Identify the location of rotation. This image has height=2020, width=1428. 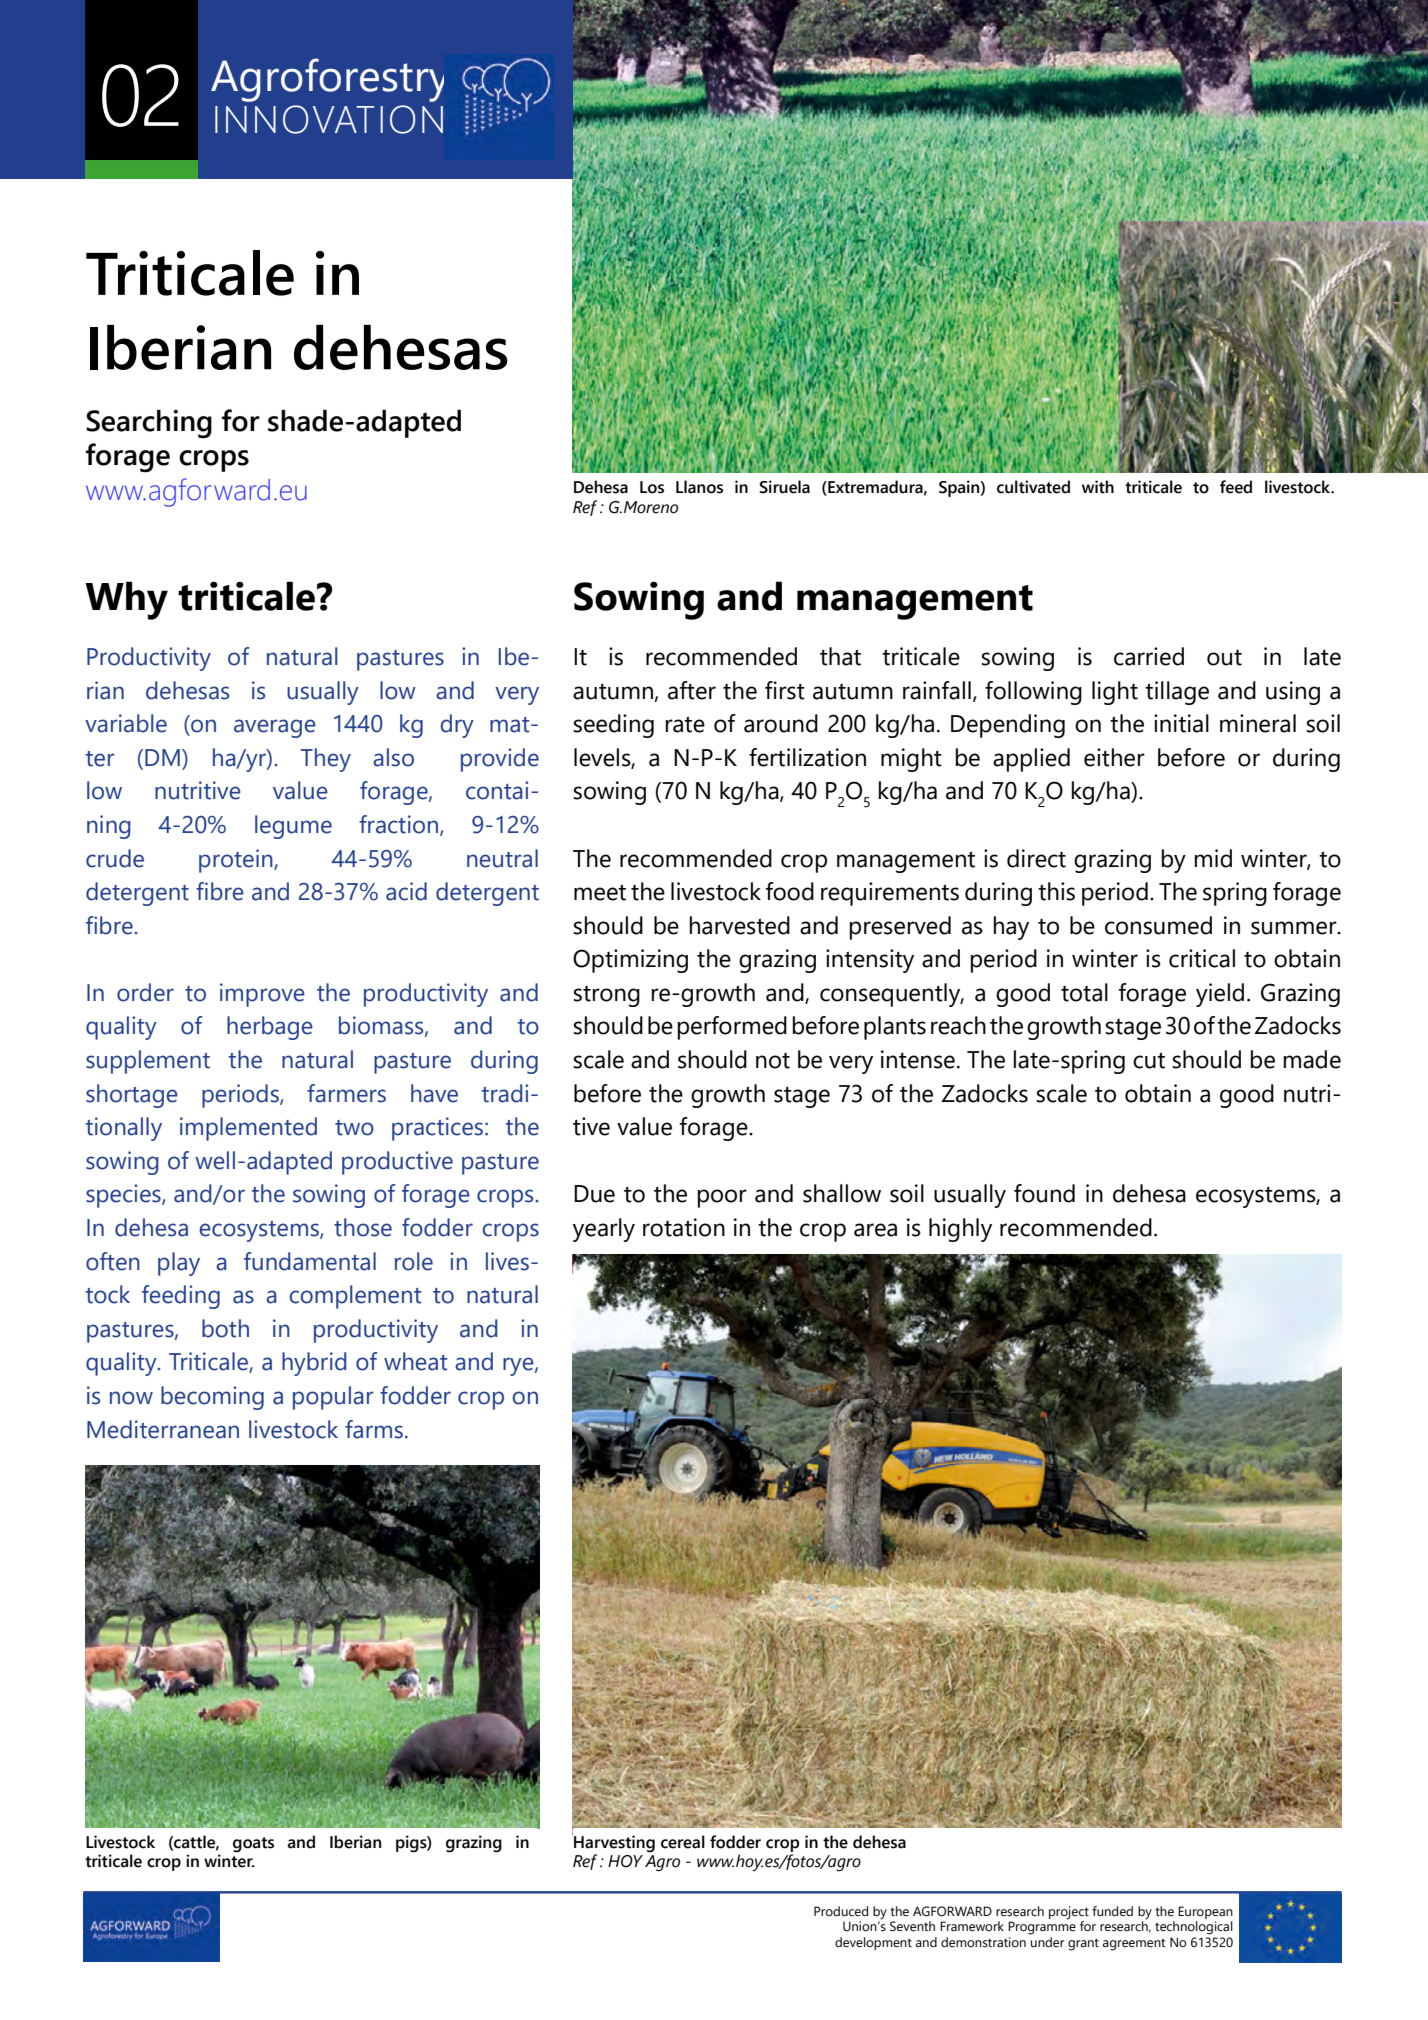
(684, 1227).
